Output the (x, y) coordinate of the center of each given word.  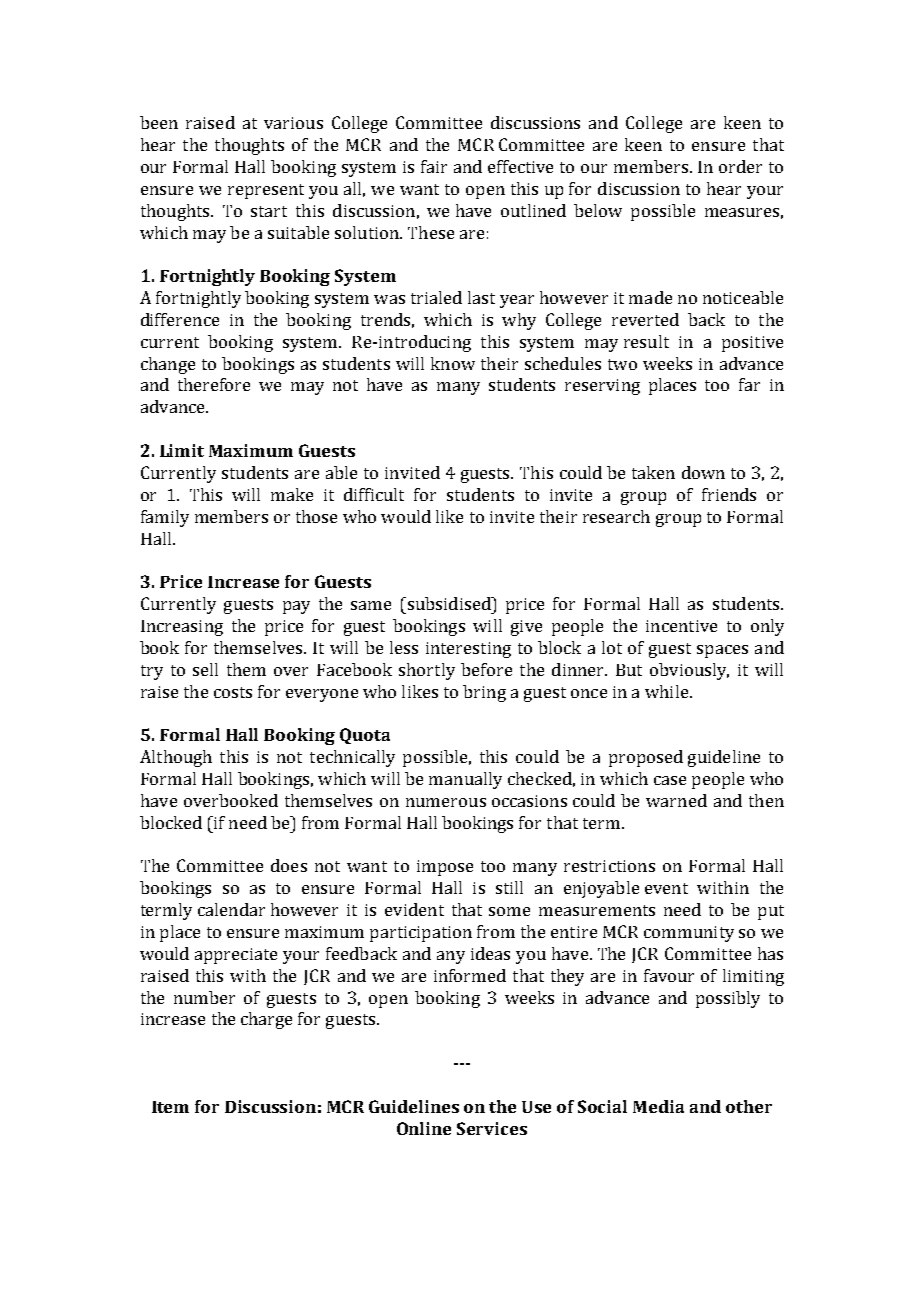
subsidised (449, 603)
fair (434, 166)
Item (170, 1107)
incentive (681, 626)
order (740, 166)
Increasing (182, 628)
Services (492, 1128)
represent (266, 191)
